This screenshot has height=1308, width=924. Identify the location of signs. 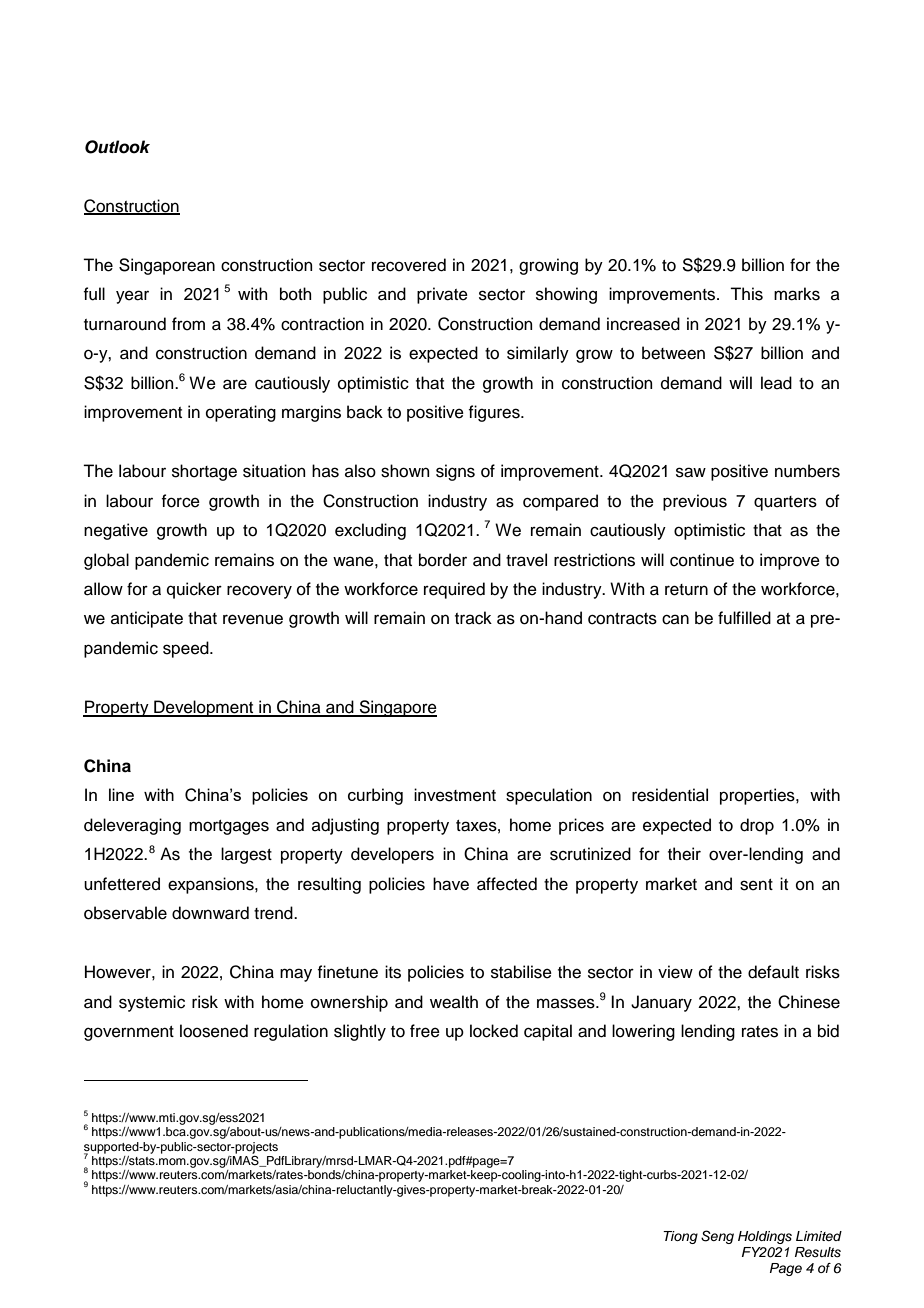
(455, 472).
